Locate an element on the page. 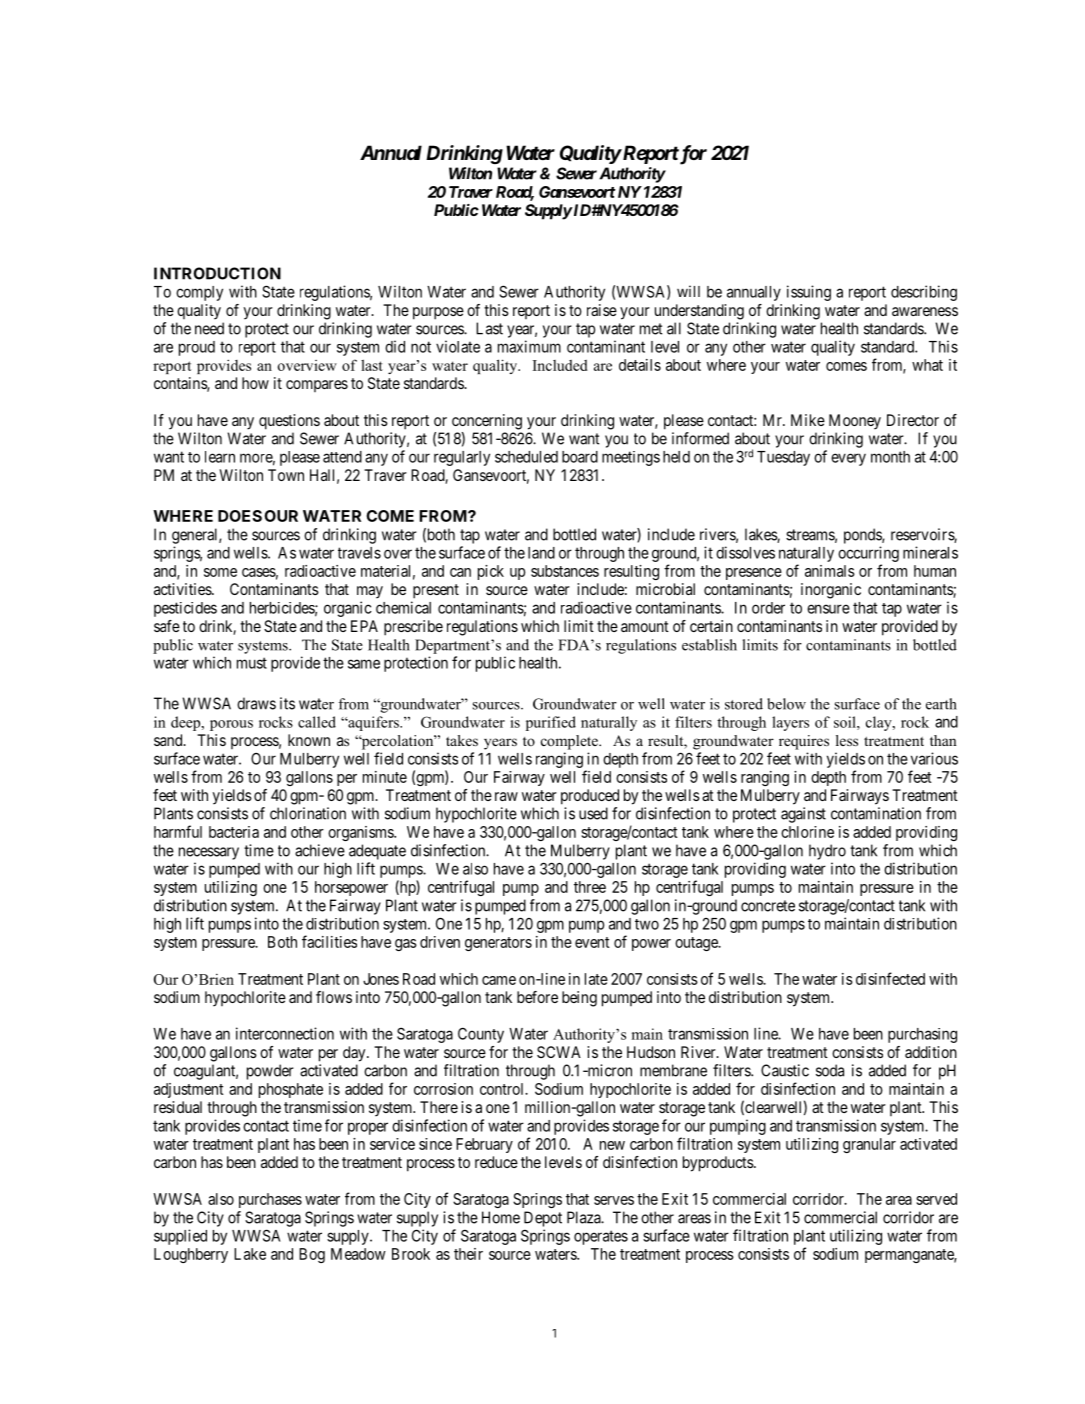 This page has width=1085, height=1404. disinfected is located at coordinates (890, 978).
